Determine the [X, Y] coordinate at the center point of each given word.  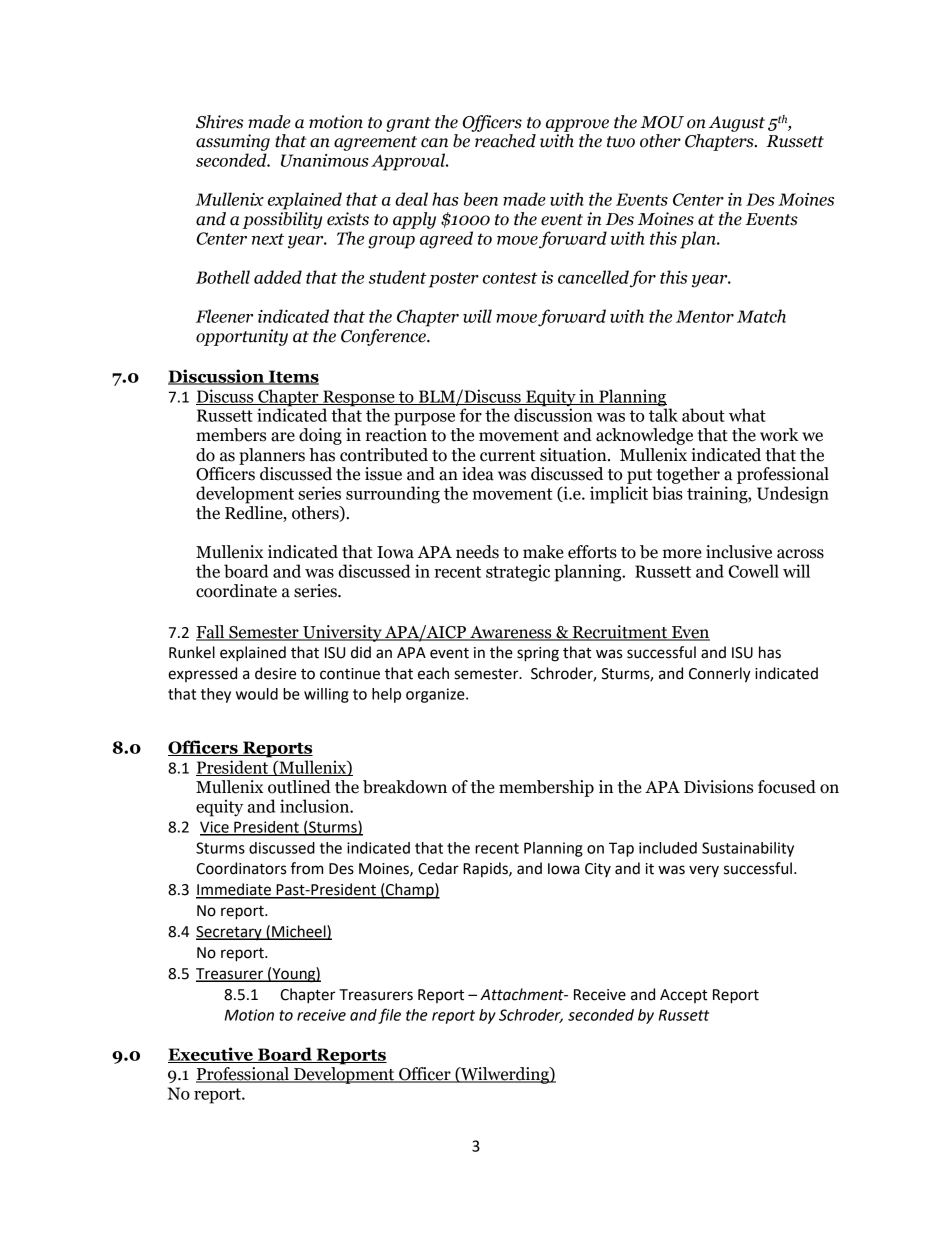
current [508, 456]
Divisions [718, 787]
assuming [233, 142]
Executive [211, 1055]
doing [320, 436]
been [481, 199]
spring [538, 654]
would [257, 694]
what [747, 415]
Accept [684, 996]
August [737, 124]
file [389, 1016]
